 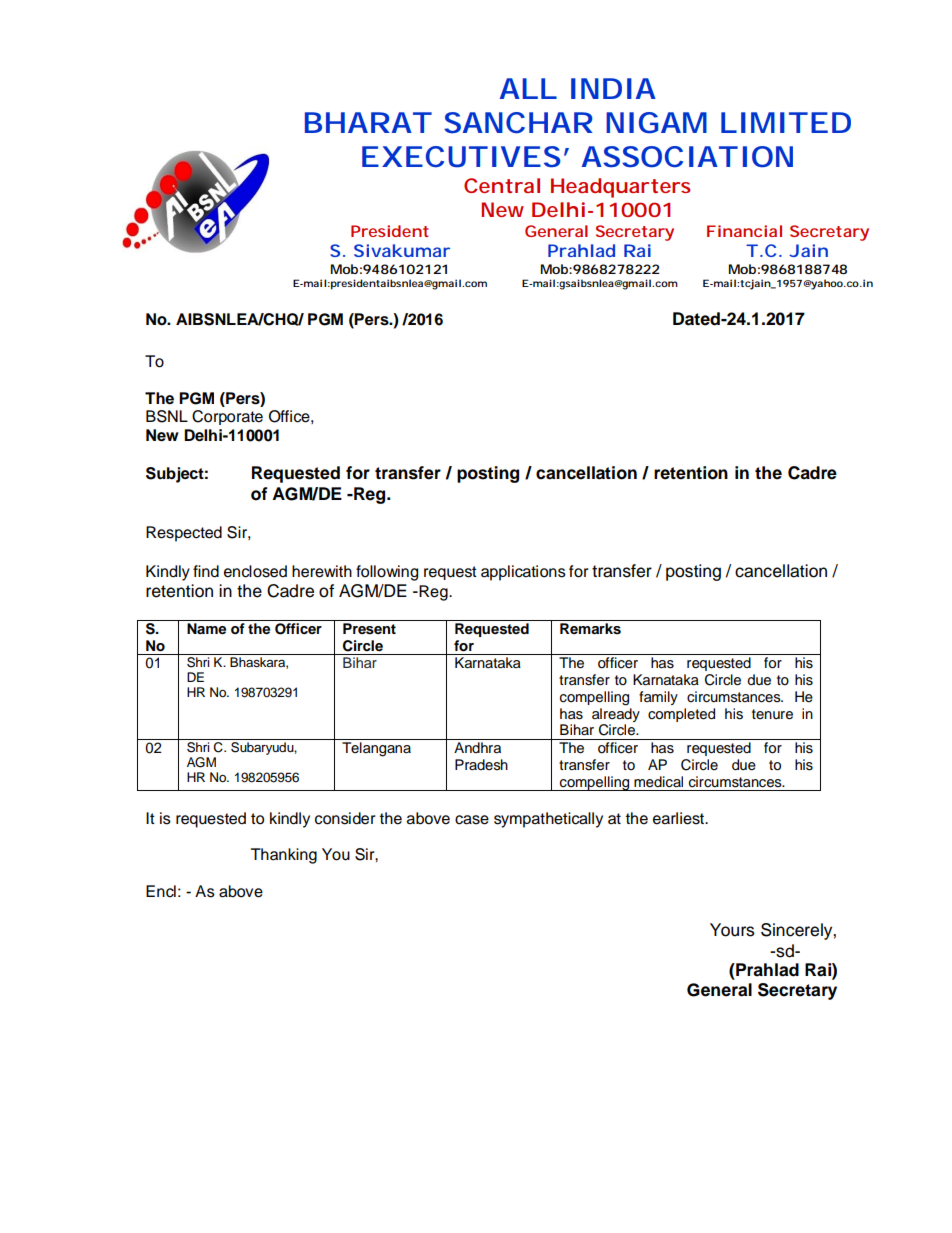 I want to click on Remarks, so click(x=590, y=629).
